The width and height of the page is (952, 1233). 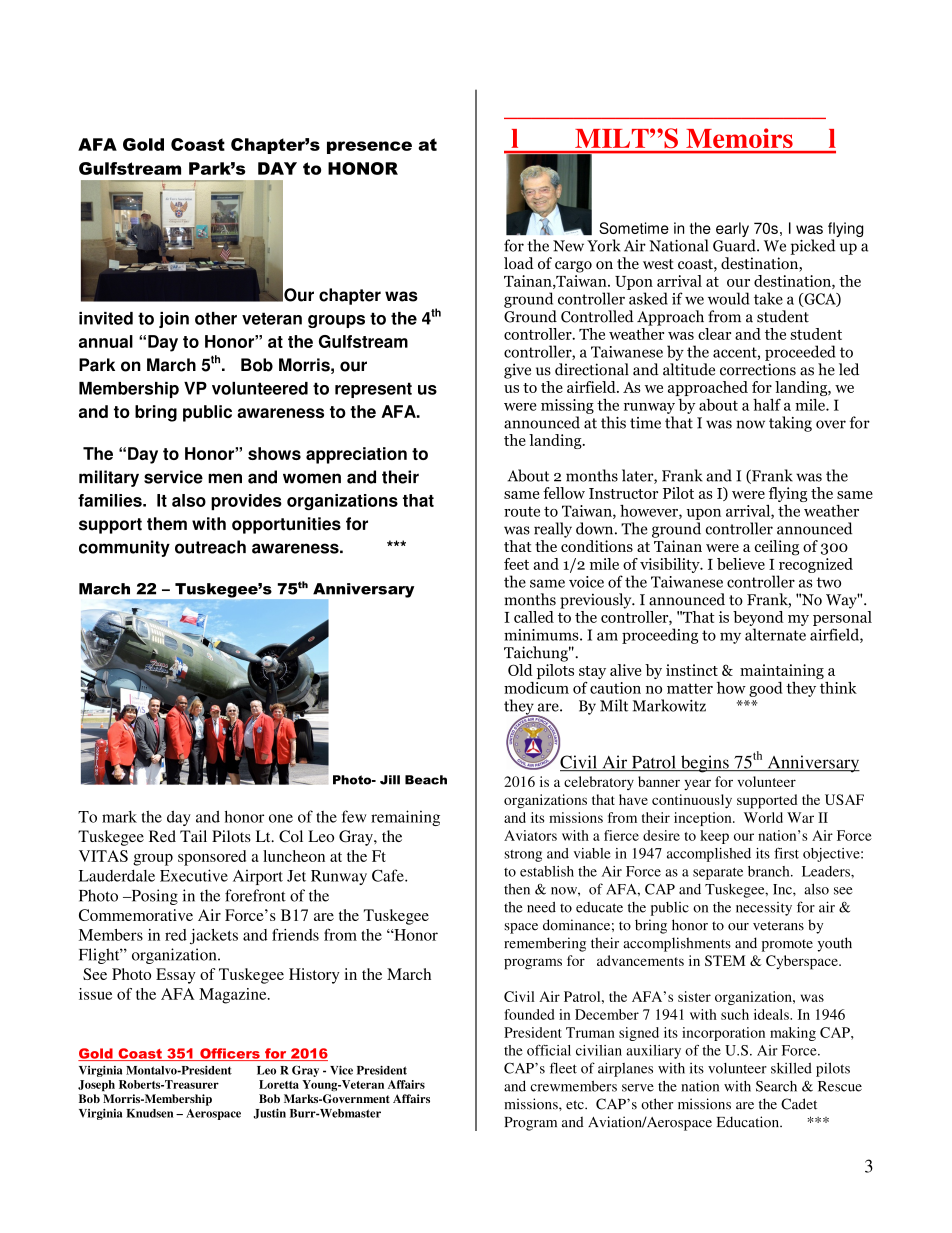 What do you see at coordinates (732, 229) in the page?
I see `early` at bounding box center [732, 229].
